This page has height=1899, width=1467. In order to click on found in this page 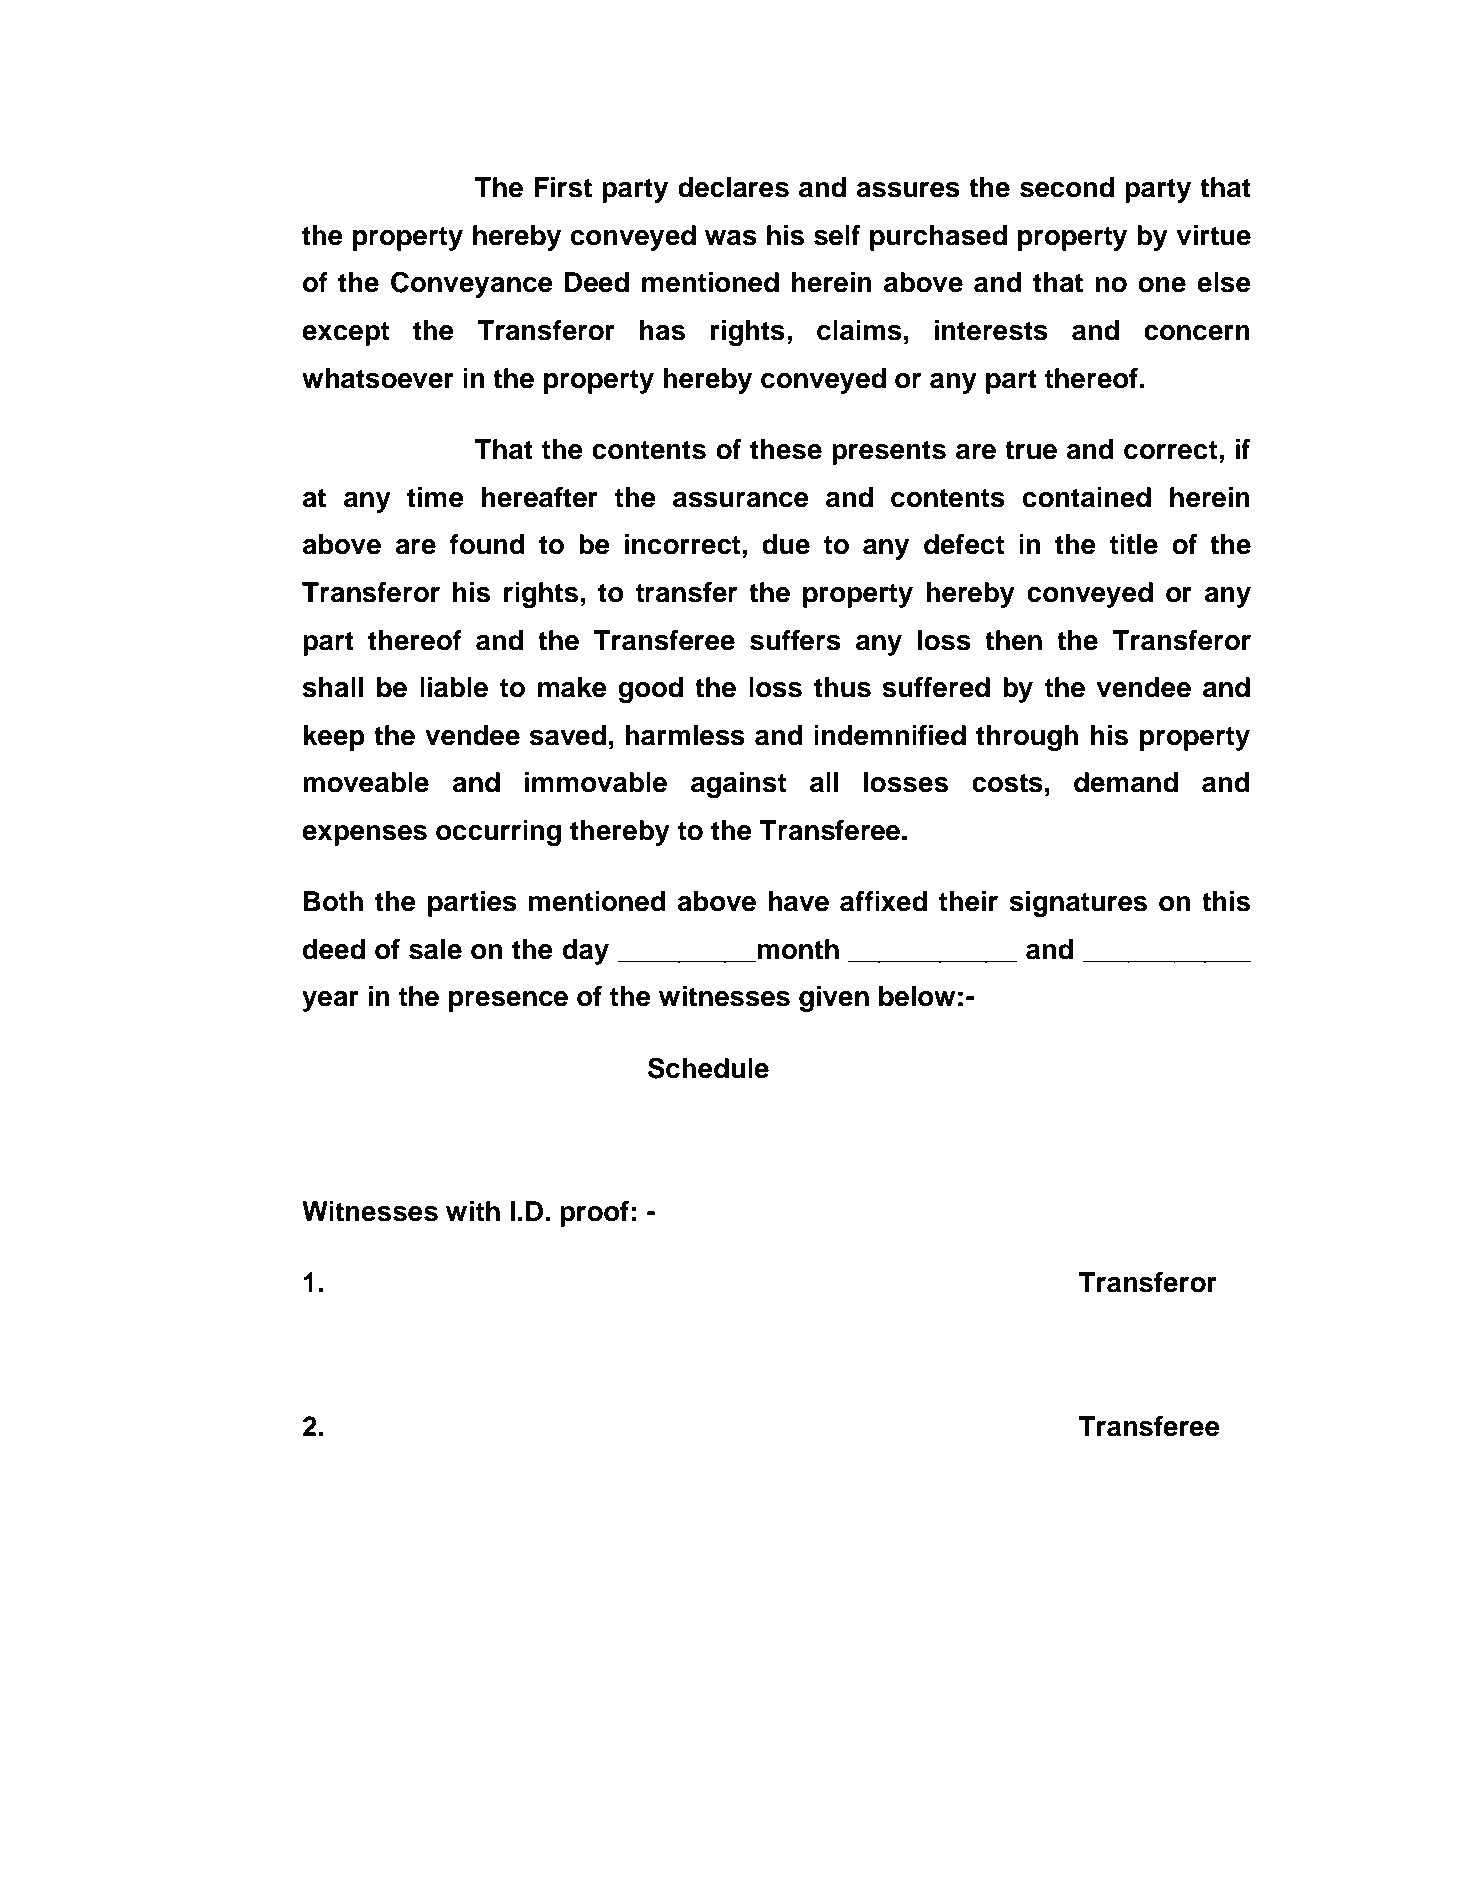, I will do `click(487, 544)`.
